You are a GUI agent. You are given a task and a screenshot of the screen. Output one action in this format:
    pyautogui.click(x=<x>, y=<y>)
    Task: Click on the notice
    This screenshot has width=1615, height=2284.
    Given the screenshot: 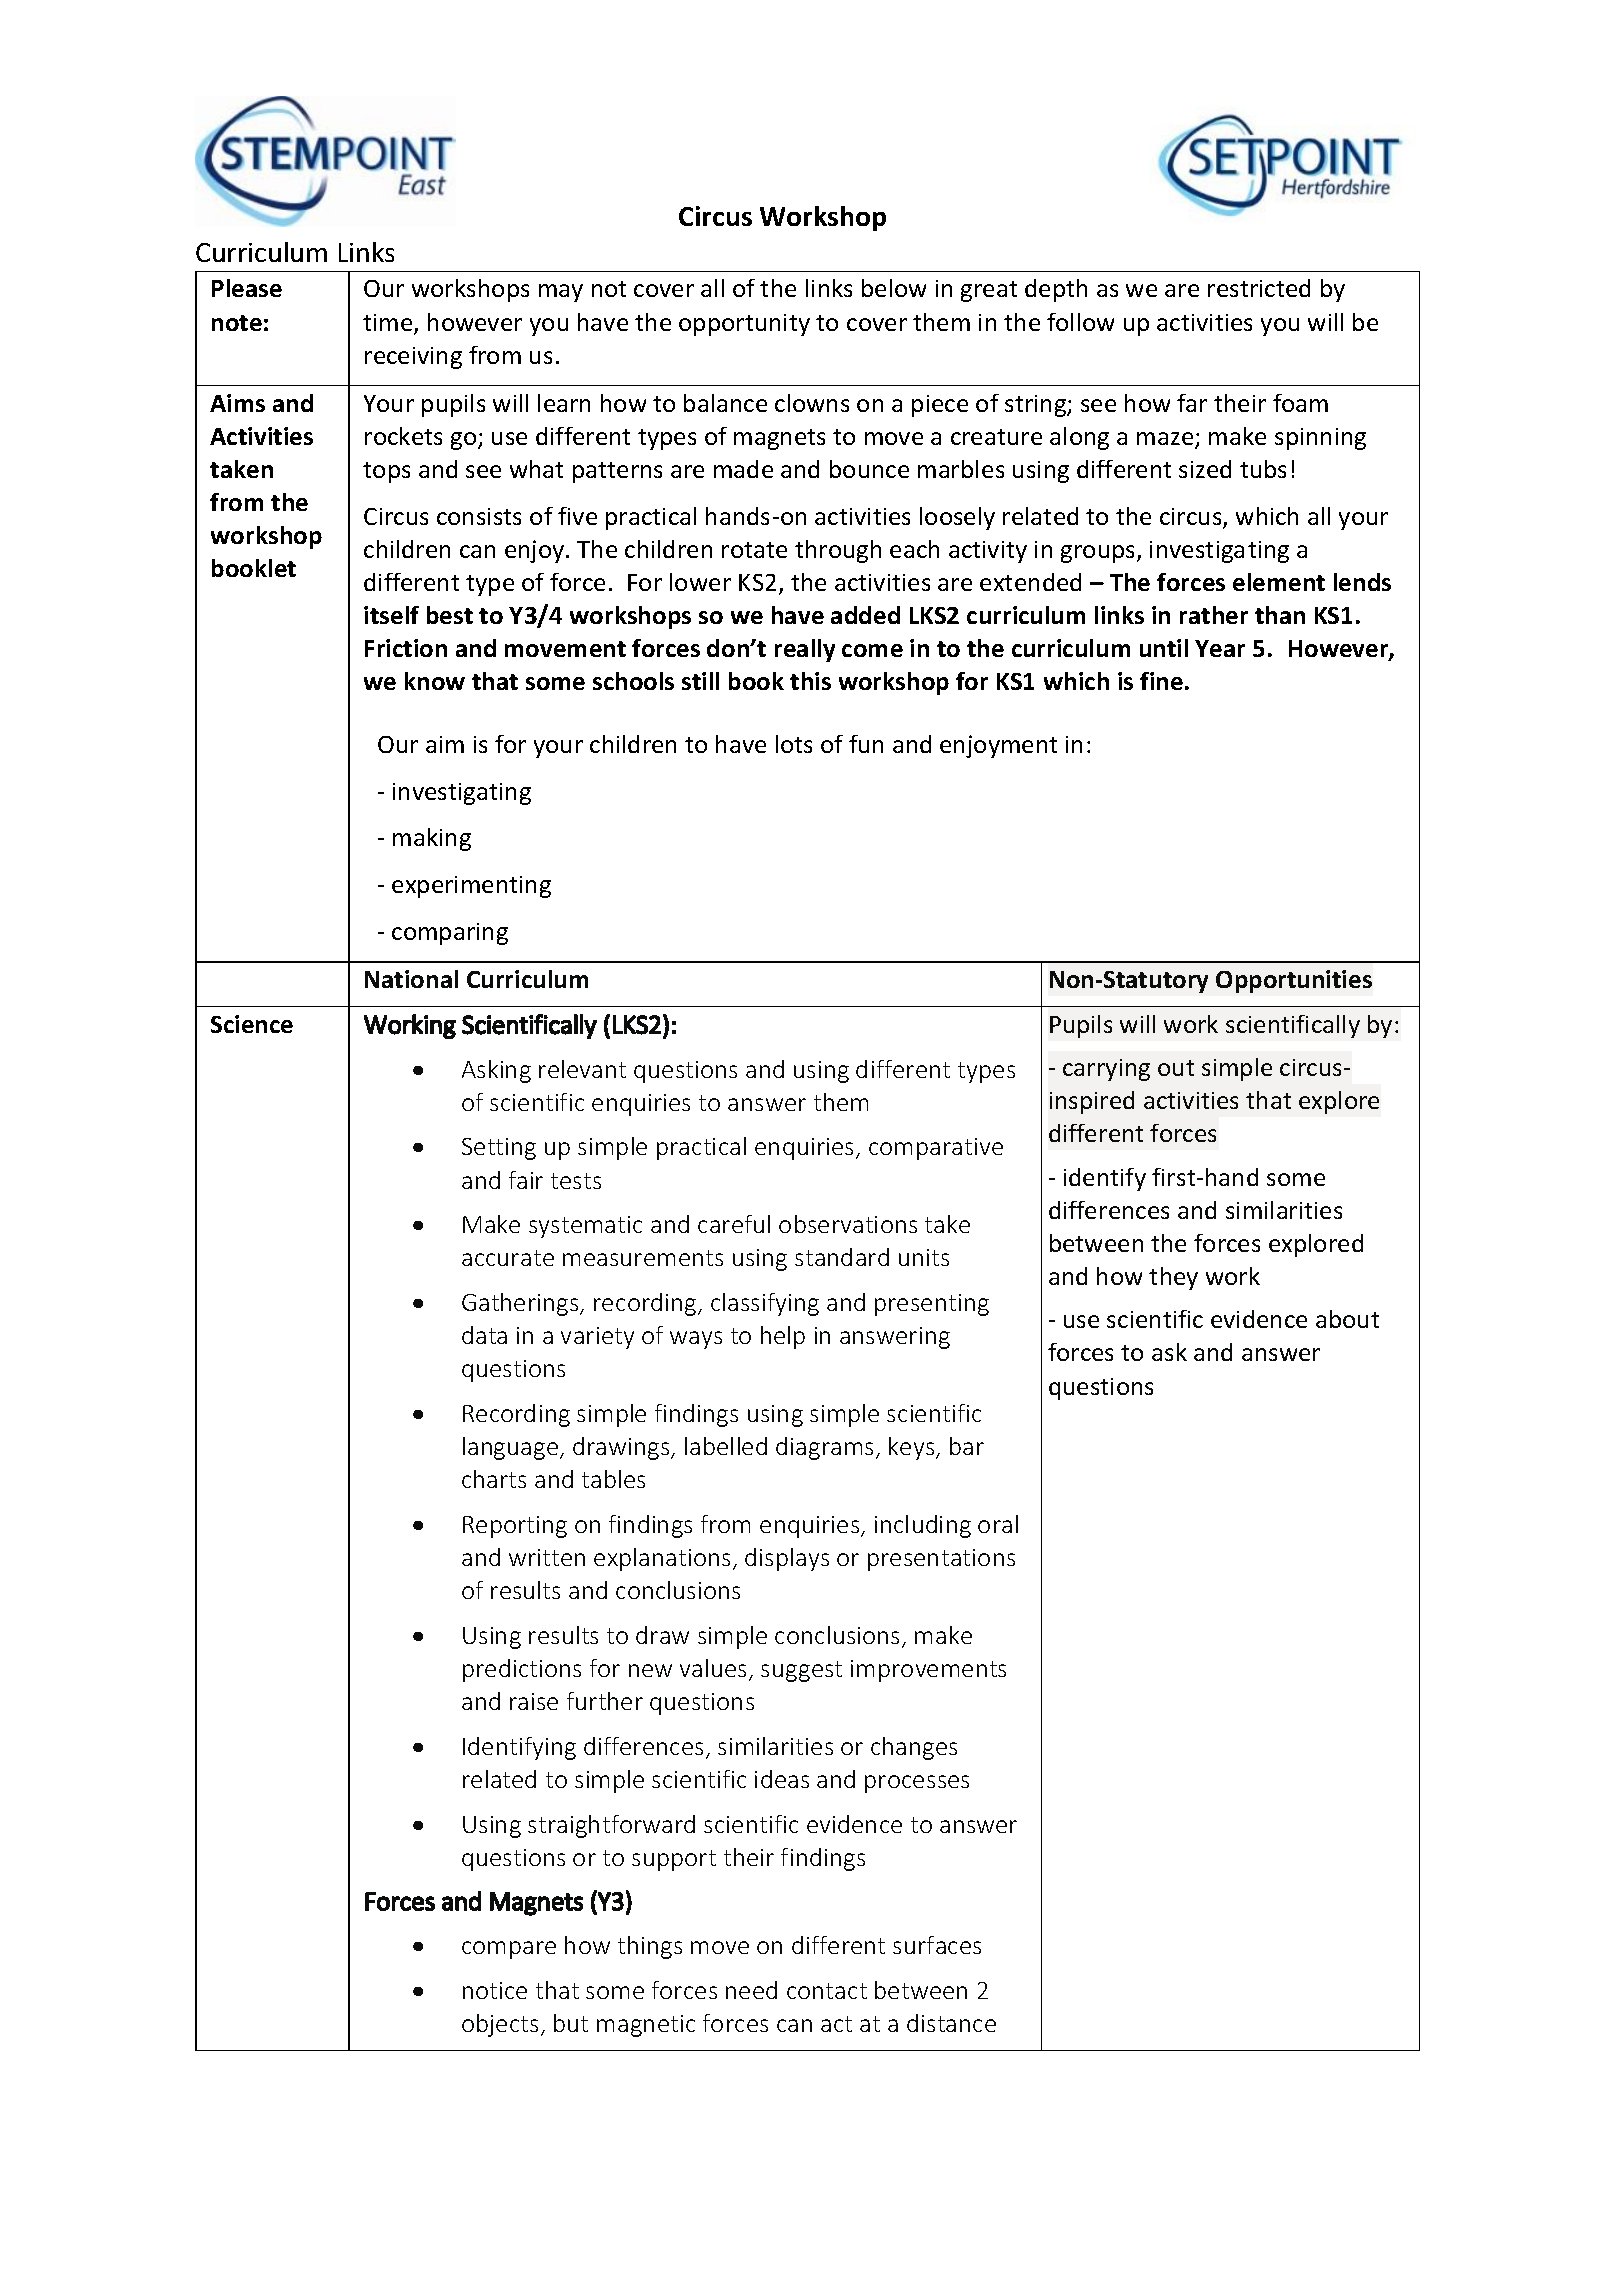 What is the action you would take?
    pyautogui.click(x=495, y=1990)
